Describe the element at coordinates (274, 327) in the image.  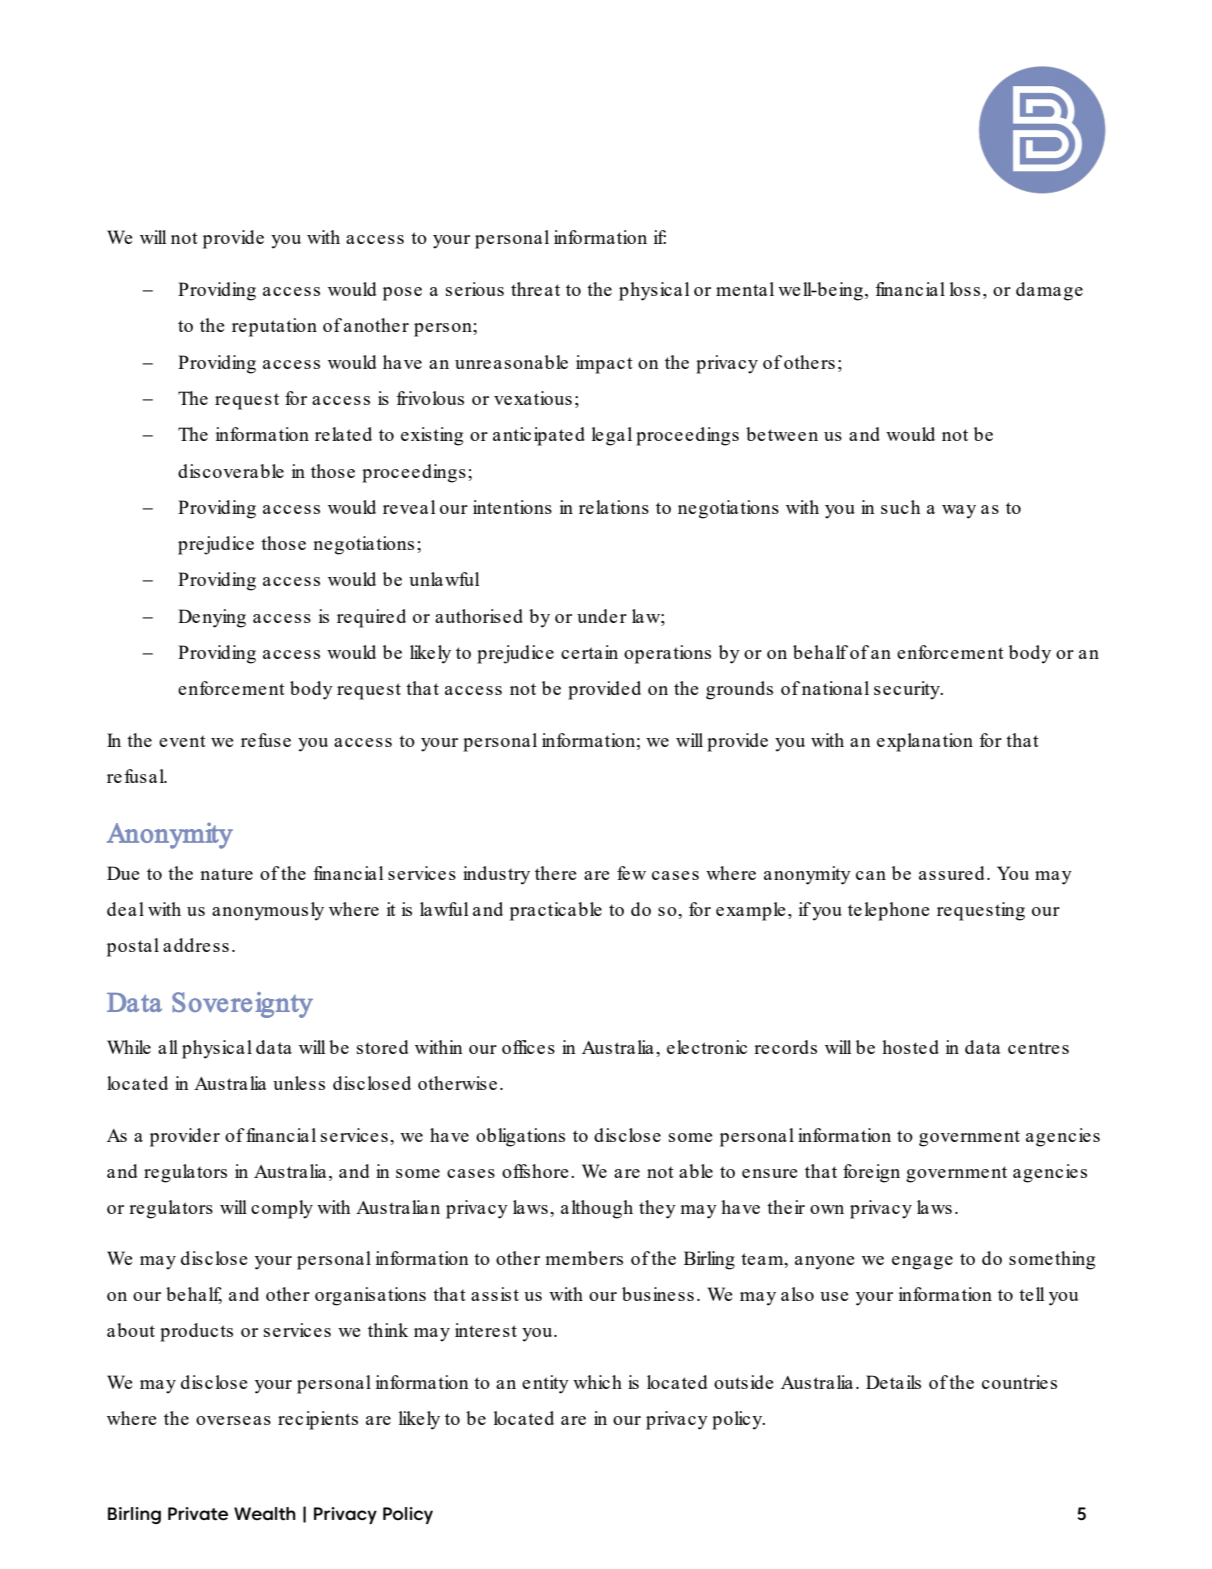
I see `reputation` at that location.
